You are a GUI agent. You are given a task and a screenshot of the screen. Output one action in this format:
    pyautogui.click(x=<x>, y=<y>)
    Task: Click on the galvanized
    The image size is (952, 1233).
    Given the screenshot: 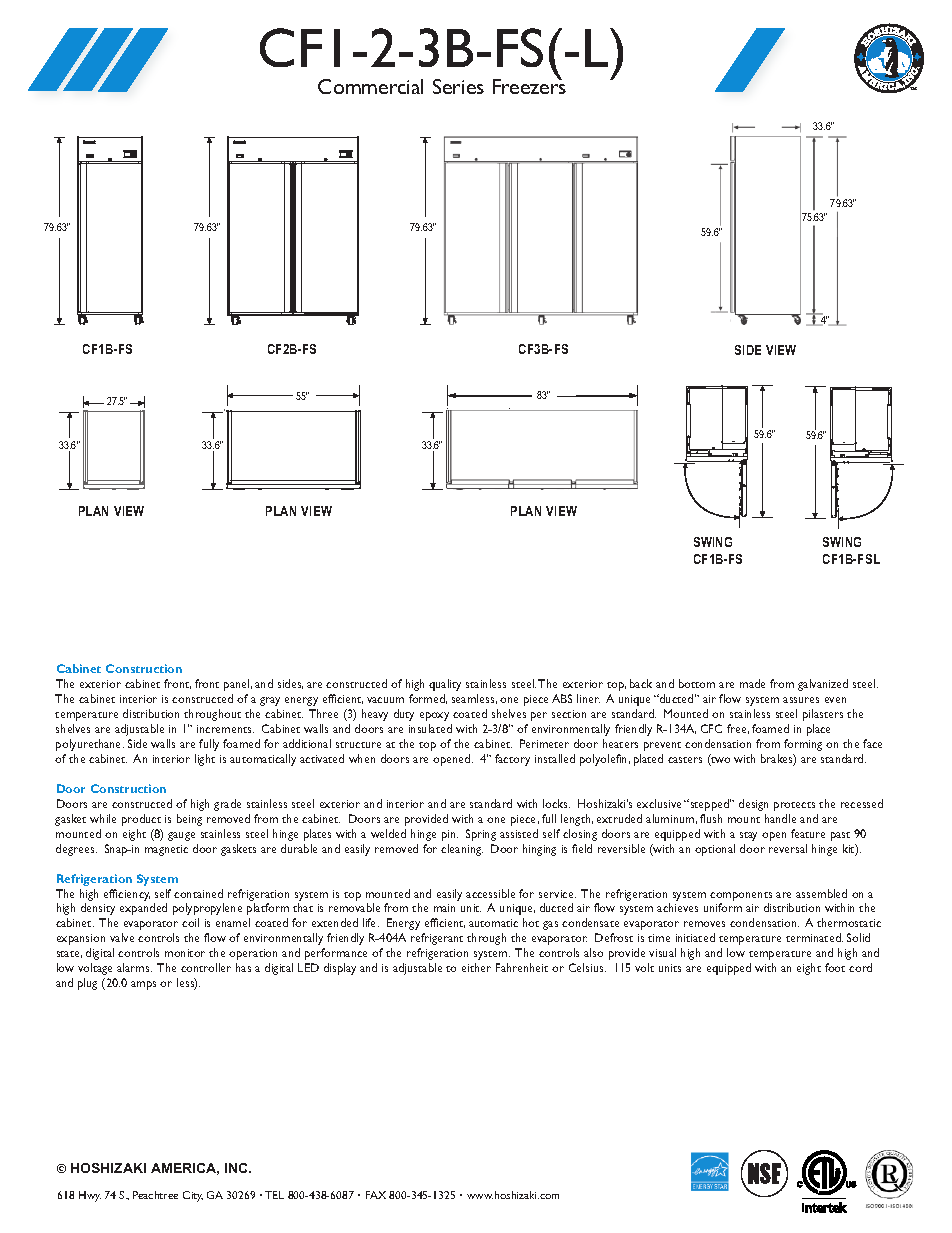 What is the action you would take?
    pyautogui.click(x=823, y=685)
